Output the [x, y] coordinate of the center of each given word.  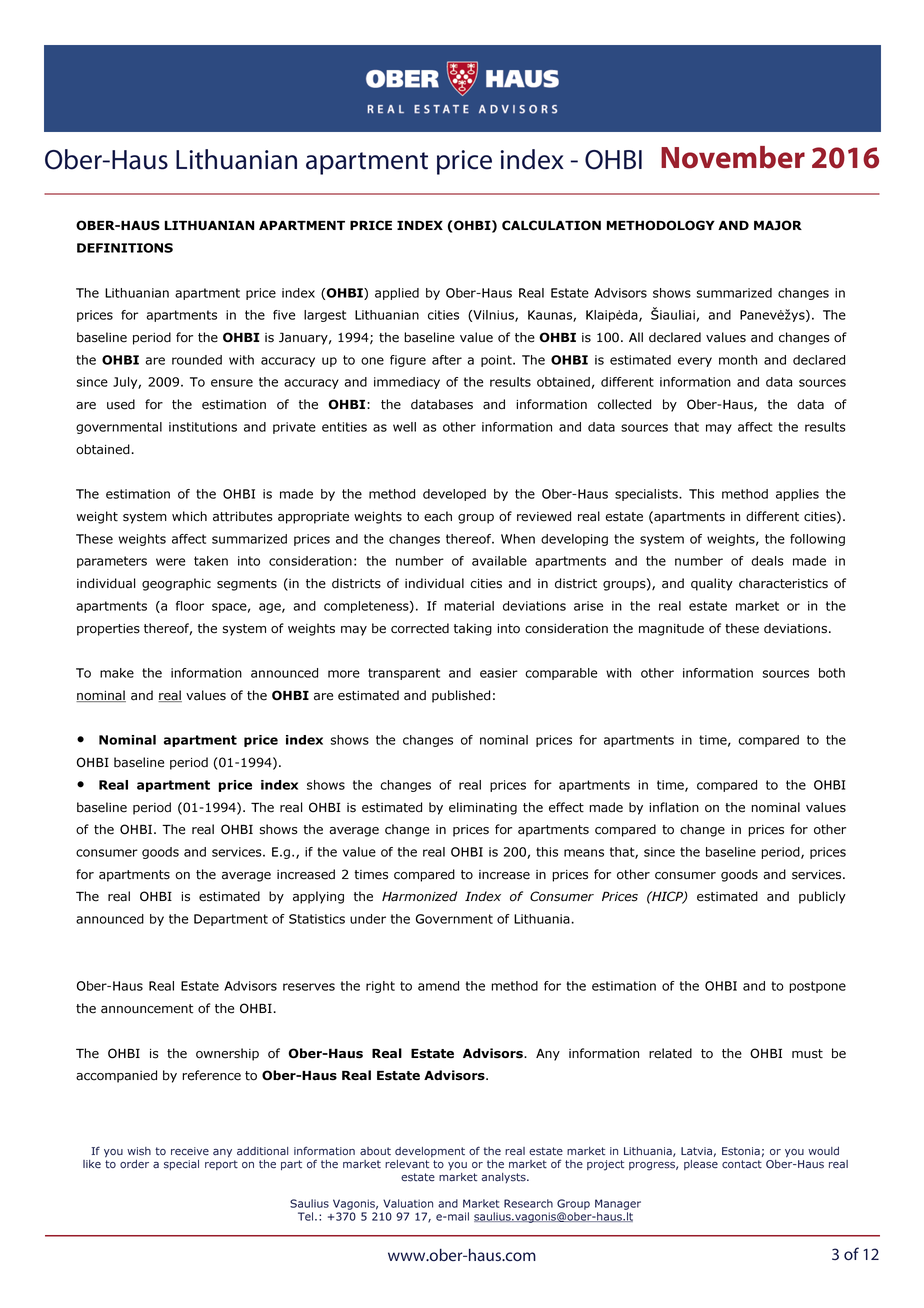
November [733, 157]
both [832, 673]
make [117, 673]
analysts [505, 1178]
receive [190, 1151]
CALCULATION [551, 225]
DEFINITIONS [125, 248]
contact [742, 1164]
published [461, 696]
